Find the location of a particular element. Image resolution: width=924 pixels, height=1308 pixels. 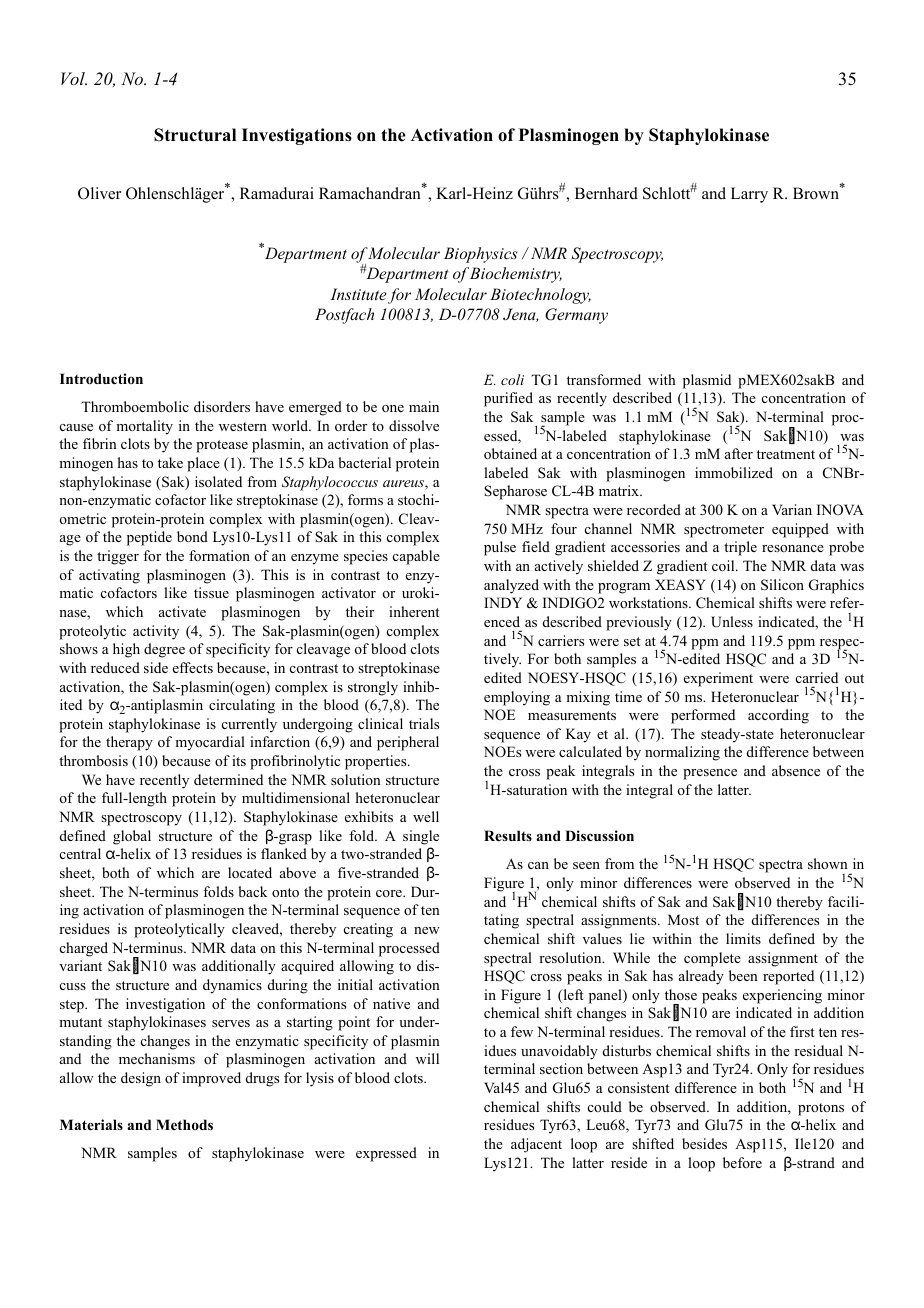

activate is located at coordinates (182, 611).
